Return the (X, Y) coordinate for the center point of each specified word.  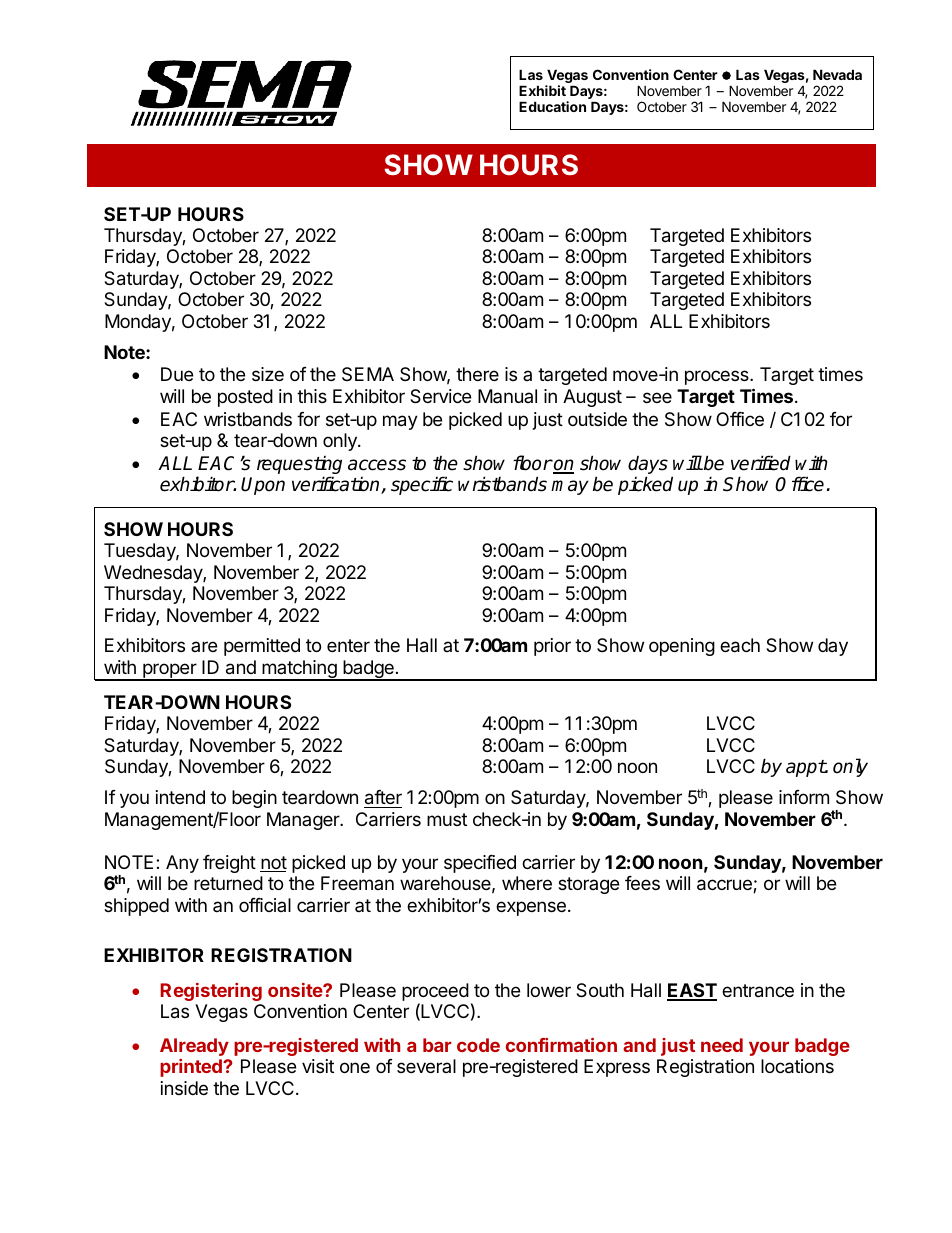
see (657, 397)
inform (804, 797)
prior (552, 647)
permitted (262, 647)
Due (177, 374)
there (477, 374)
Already (194, 1047)
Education (552, 106)
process (718, 377)
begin (254, 799)
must (447, 819)
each (740, 645)
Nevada (837, 74)
